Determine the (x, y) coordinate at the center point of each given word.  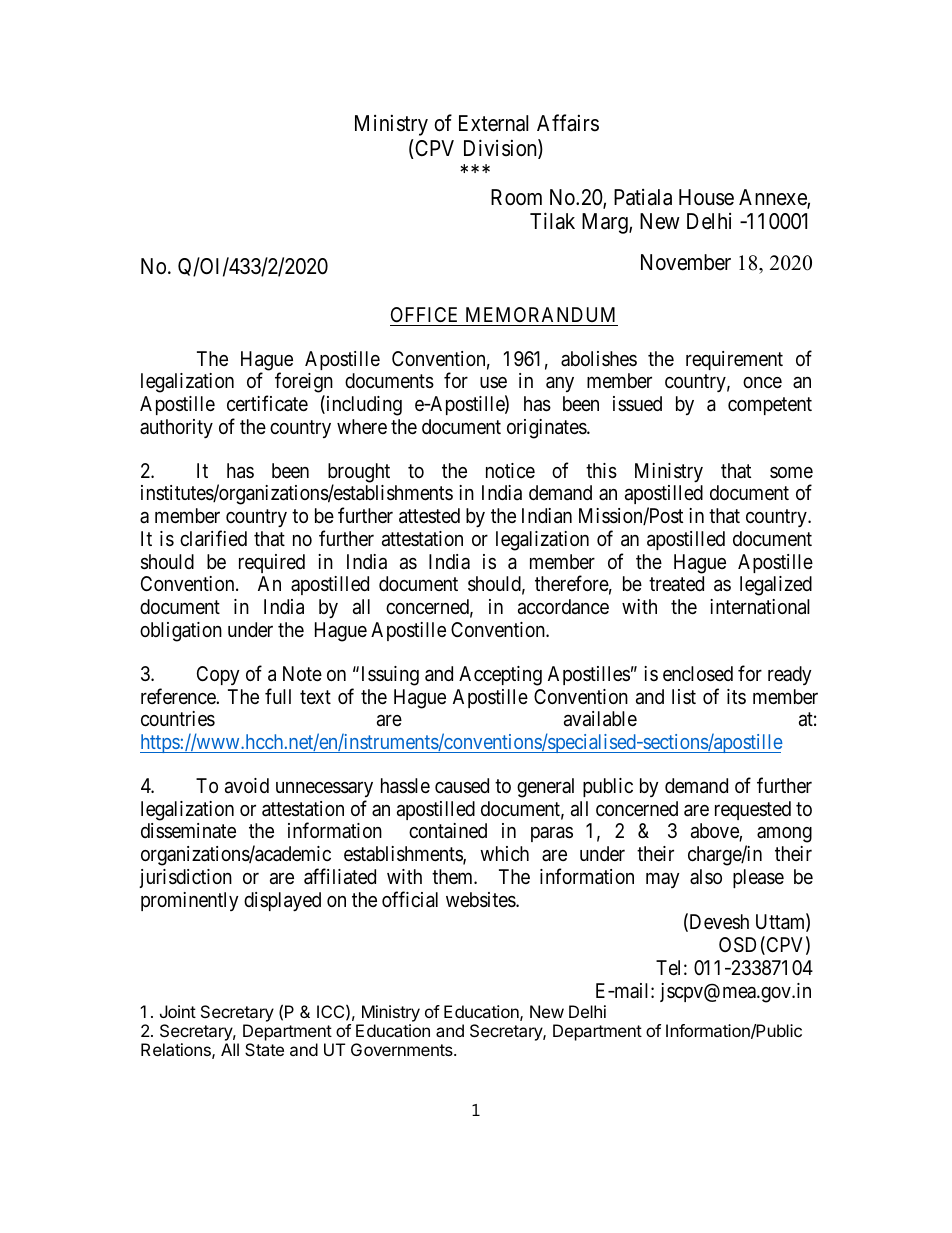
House (706, 197)
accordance (563, 607)
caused (462, 786)
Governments (403, 1049)
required (272, 563)
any (560, 384)
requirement (734, 360)
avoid (247, 786)
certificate (267, 403)
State (264, 1049)
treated (676, 583)
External (493, 123)
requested (753, 810)
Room (516, 197)
